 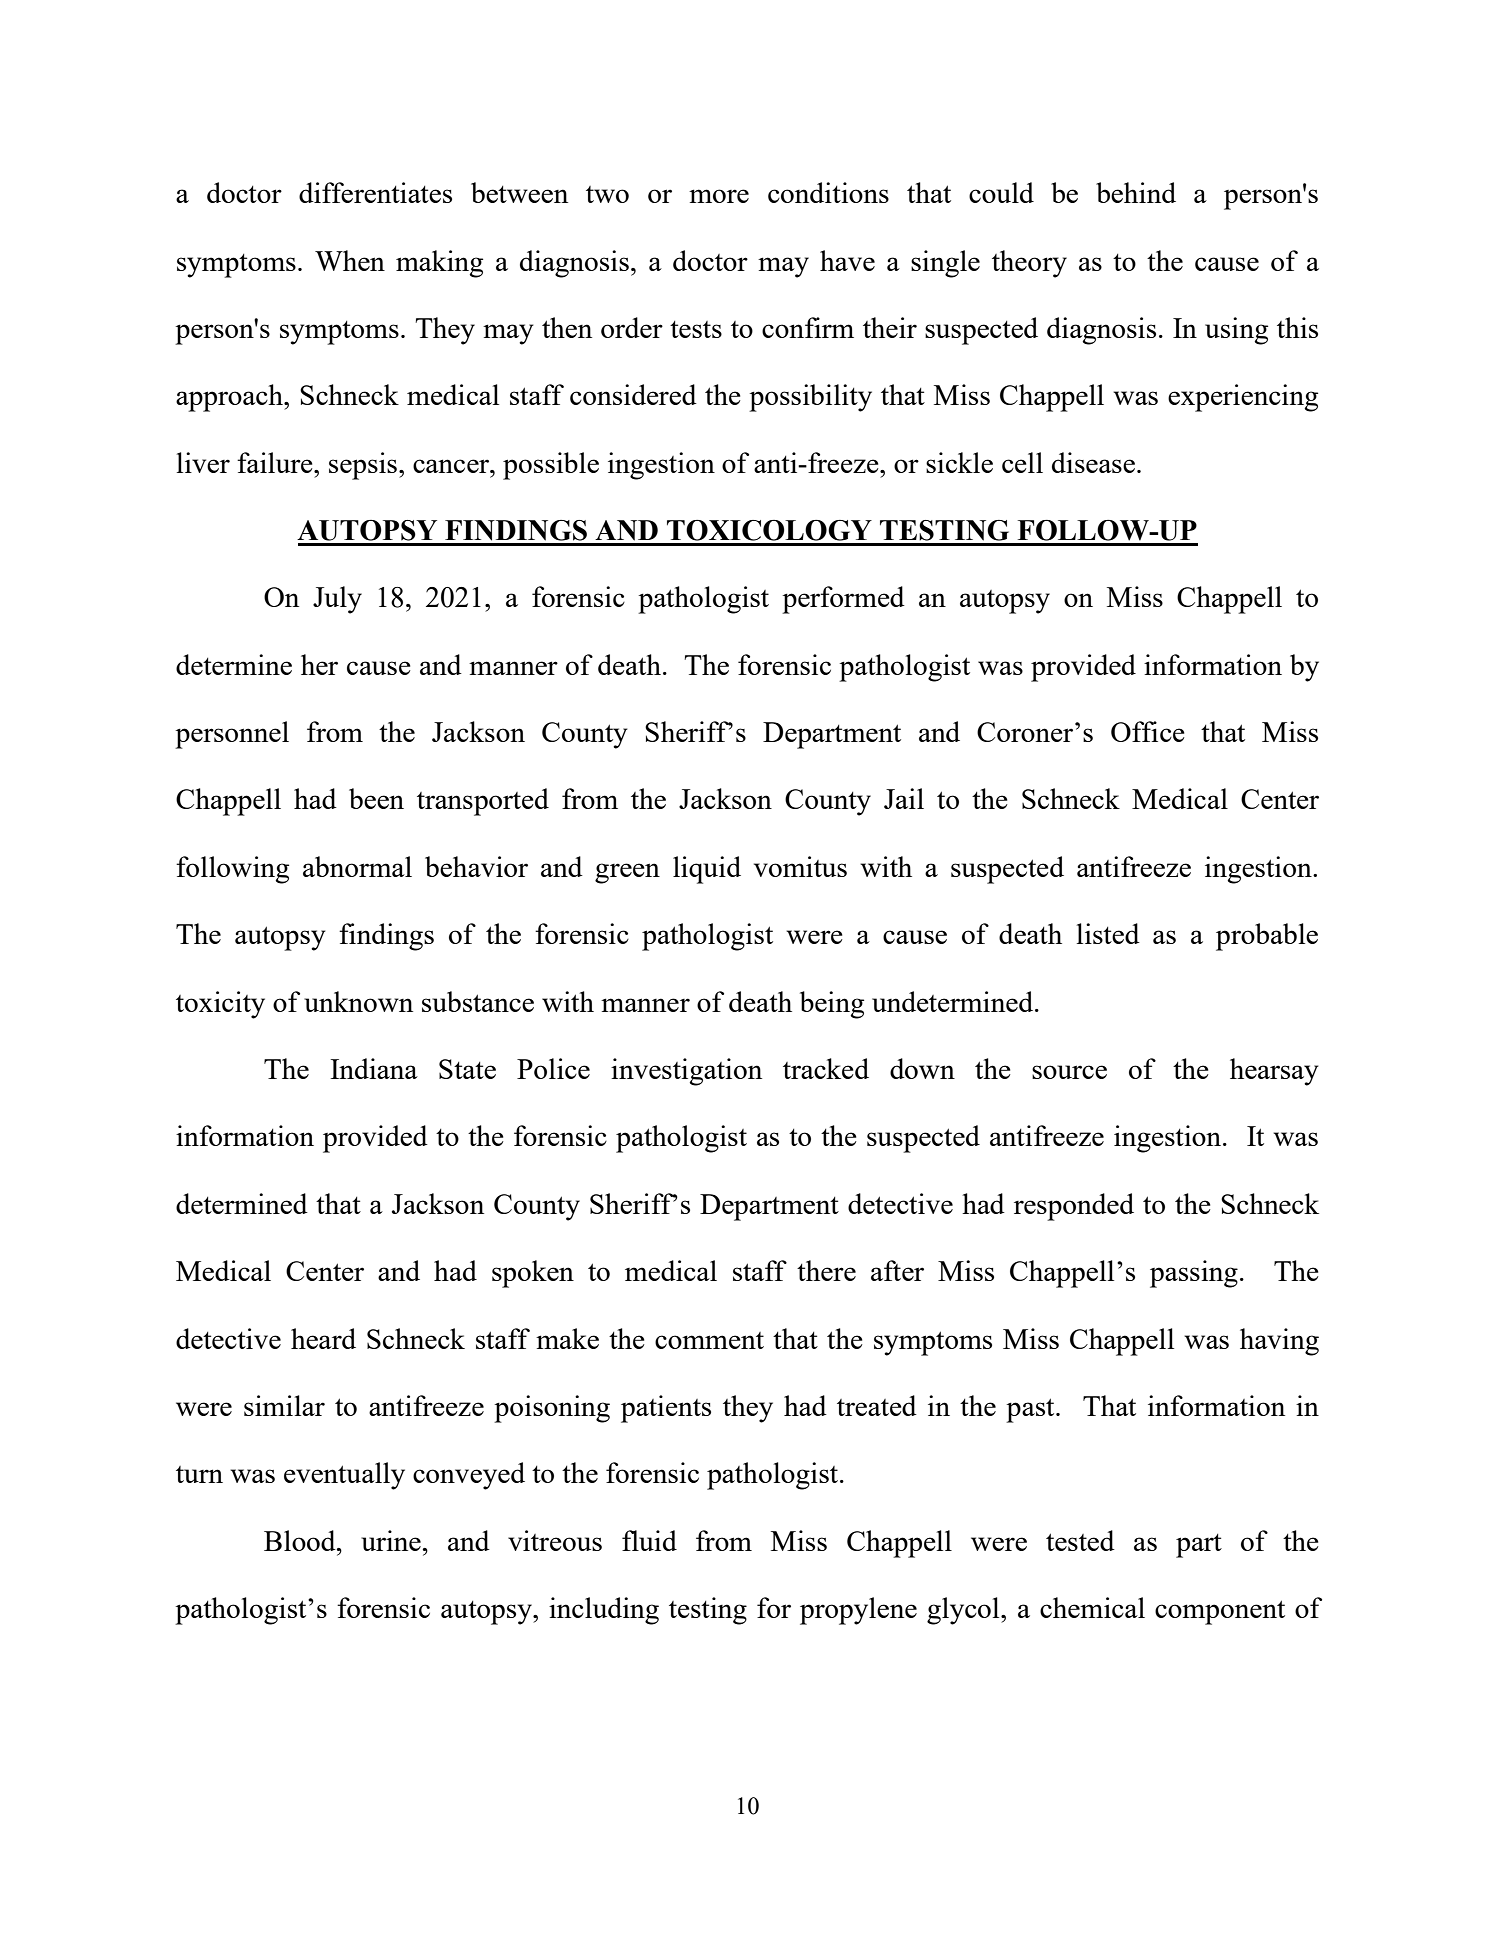 I want to click on liquid, so click(x=707, y=870).
